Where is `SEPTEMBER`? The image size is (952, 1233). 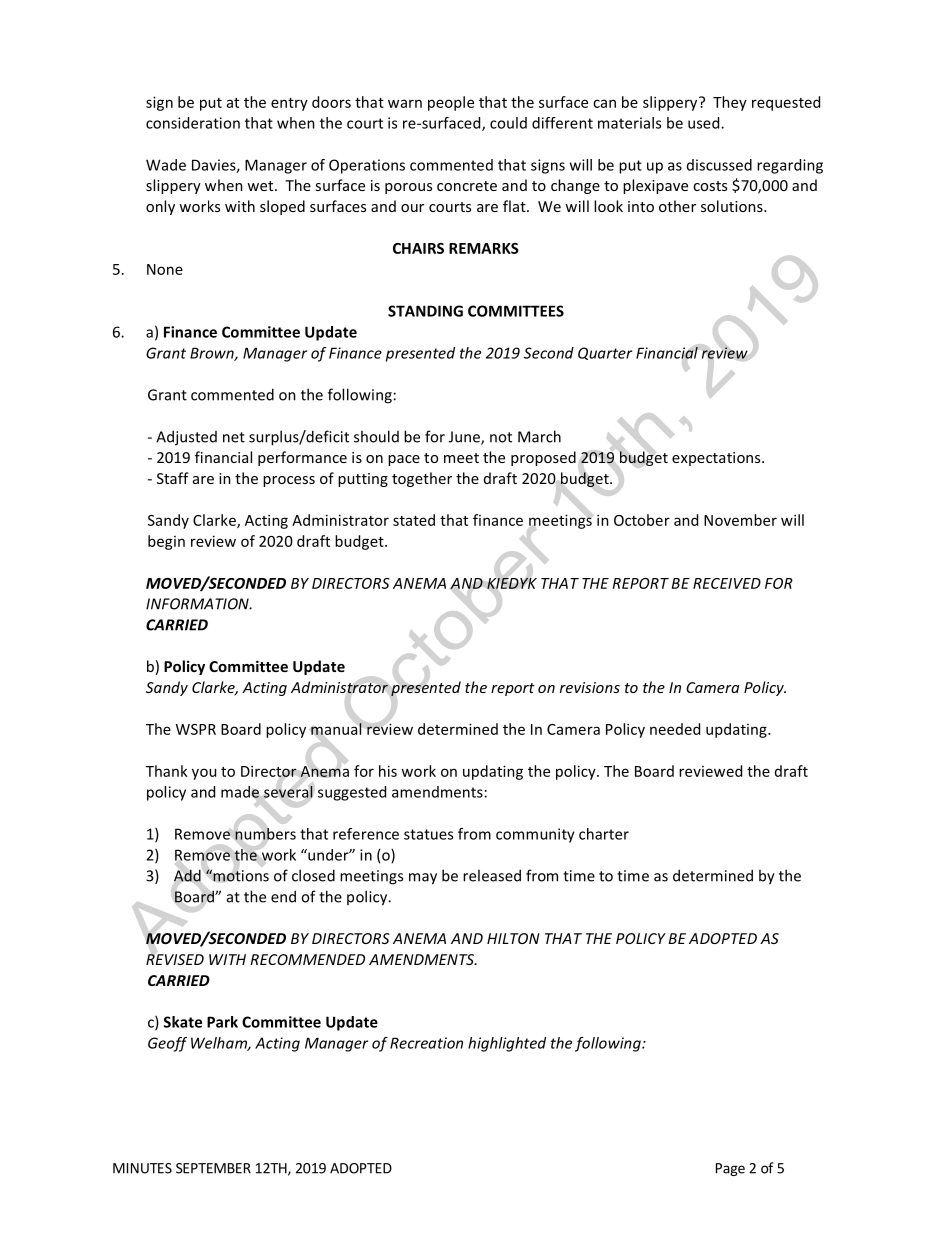
SEPTEMBER is located at coordinates (213, 1168).
